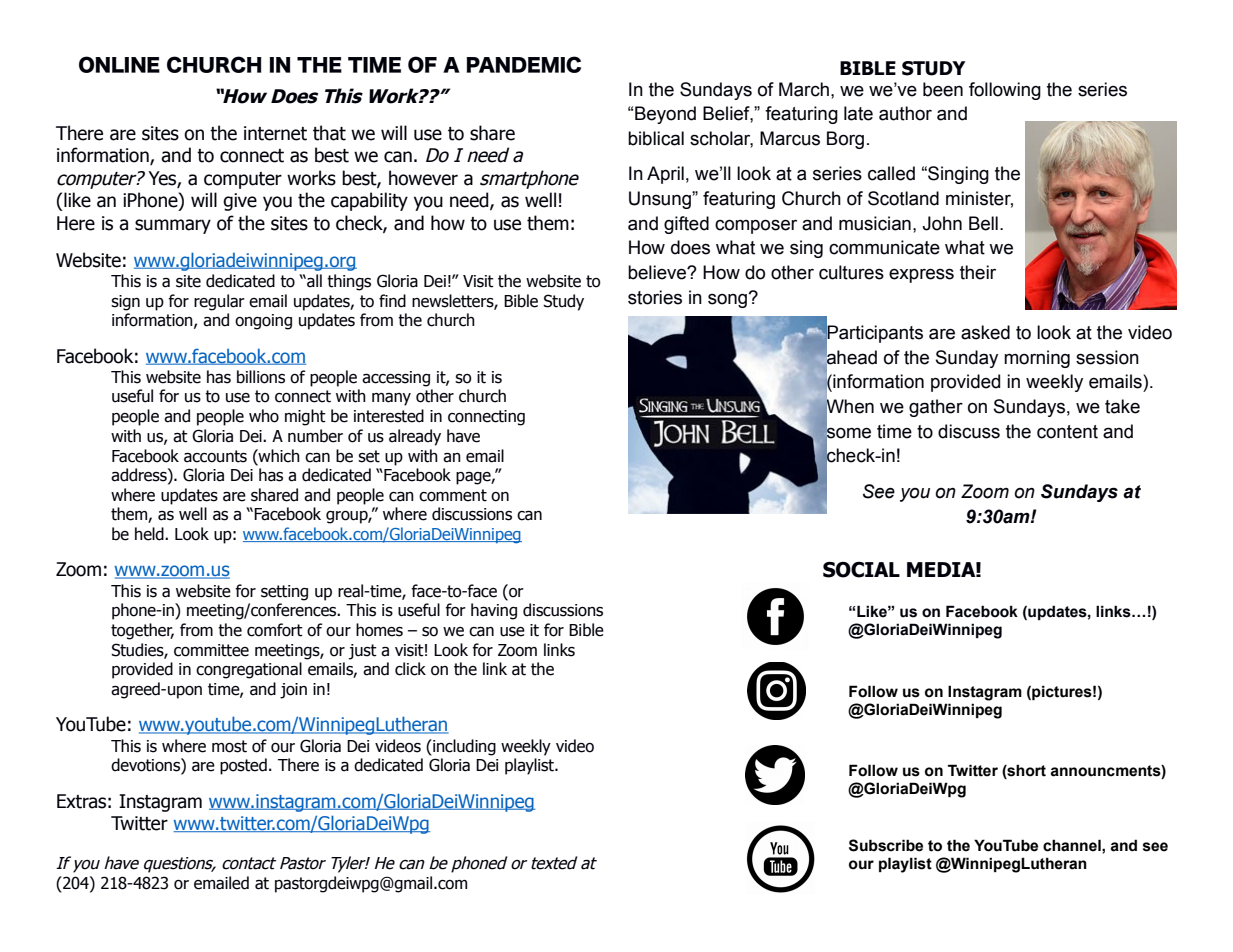  Describe the element at coordinates (943, 89) in the page. I see `been` at that location.
